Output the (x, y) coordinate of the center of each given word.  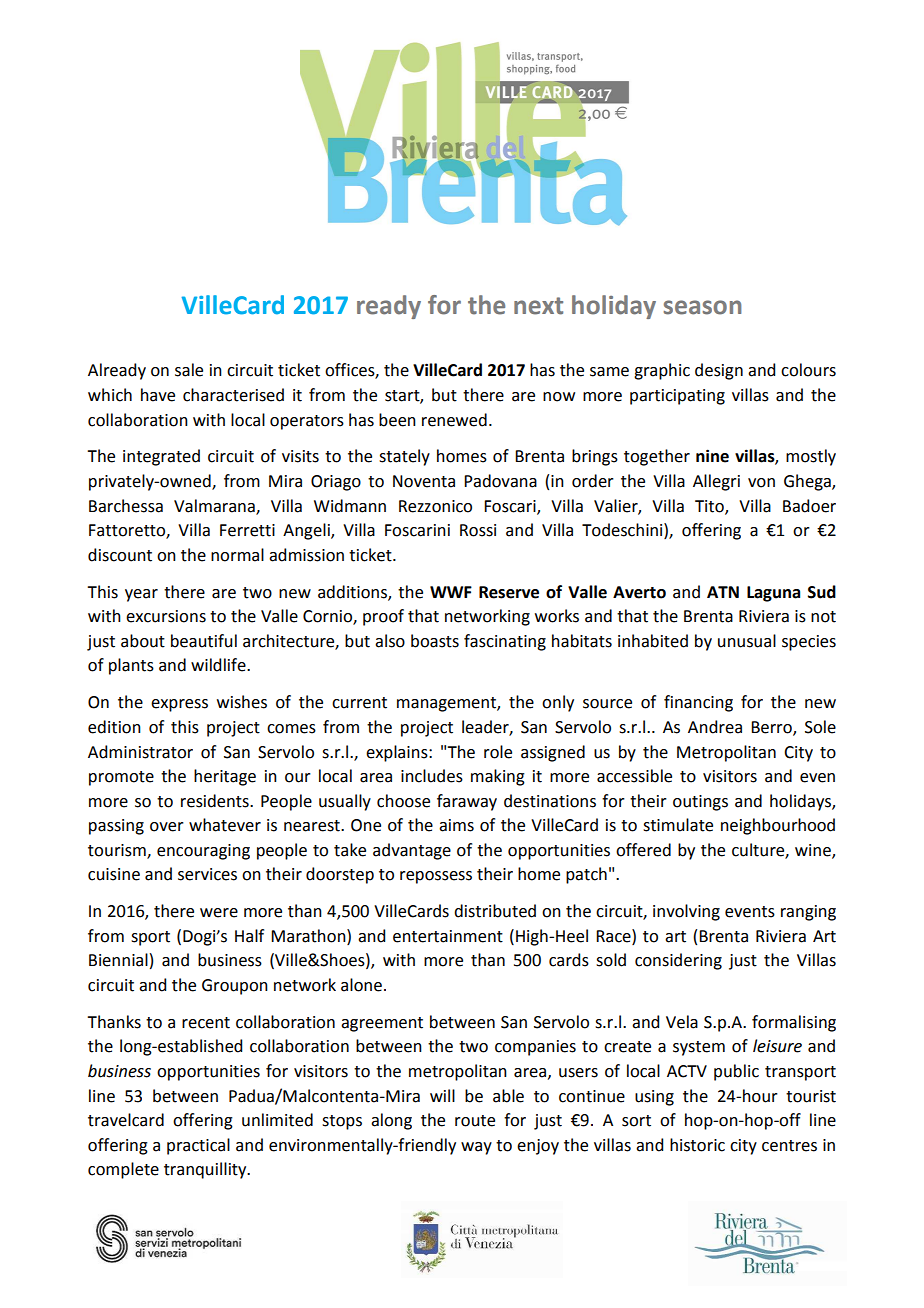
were (219, 913)
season (702, 307)
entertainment (448, 936)
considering (678, 961)
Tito (710, 507)
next (538, 306)
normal (237, 555)
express (179, 705)
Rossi (478, 530)
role (498, 752)
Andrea (715, 727)
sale (189, 370)
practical (198, 1146)
